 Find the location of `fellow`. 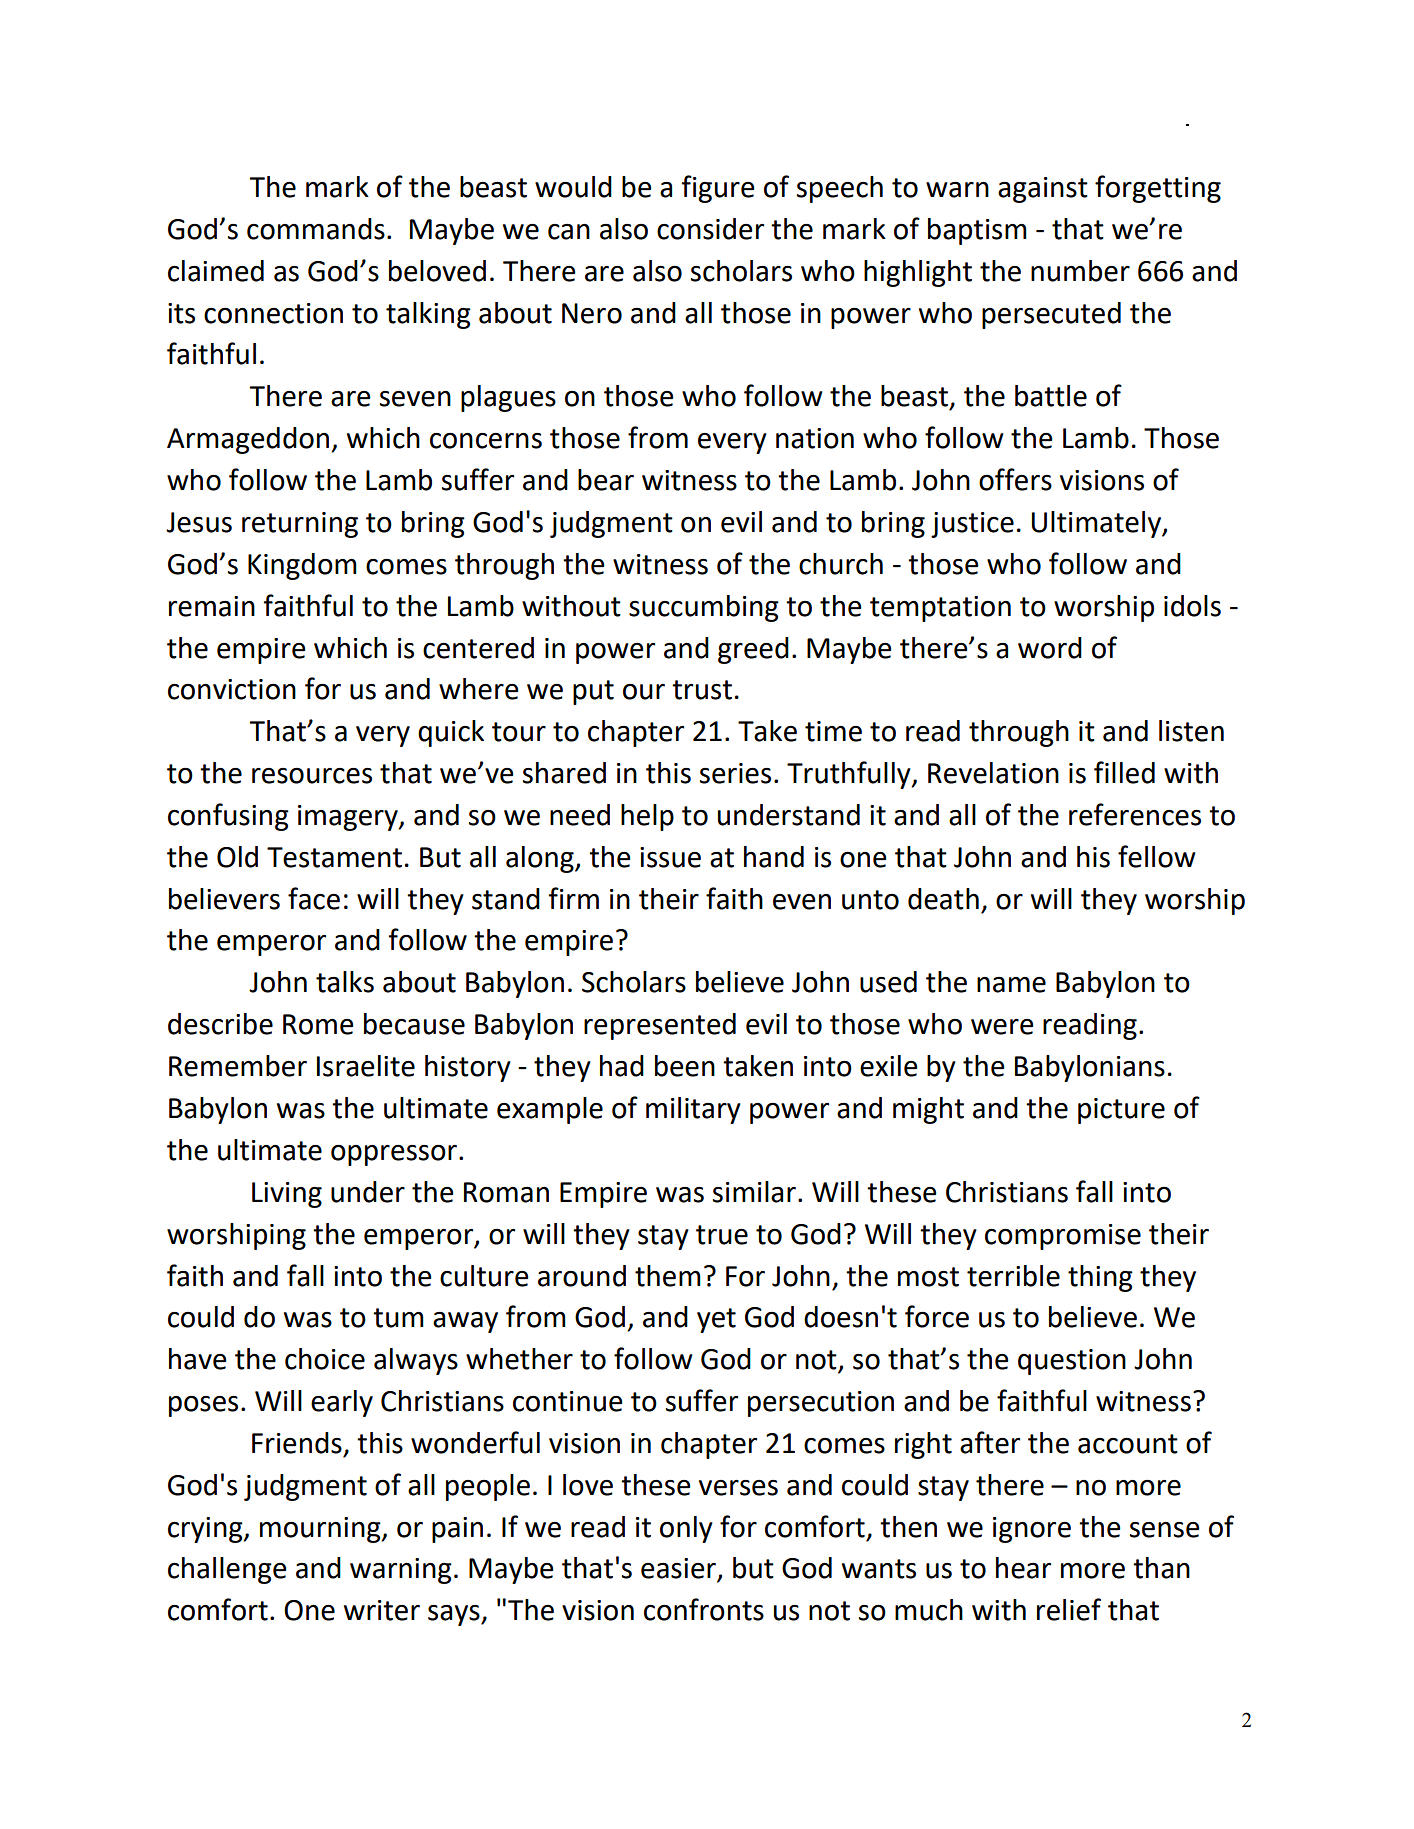

fellow is located at coordinates (1157, 856).
